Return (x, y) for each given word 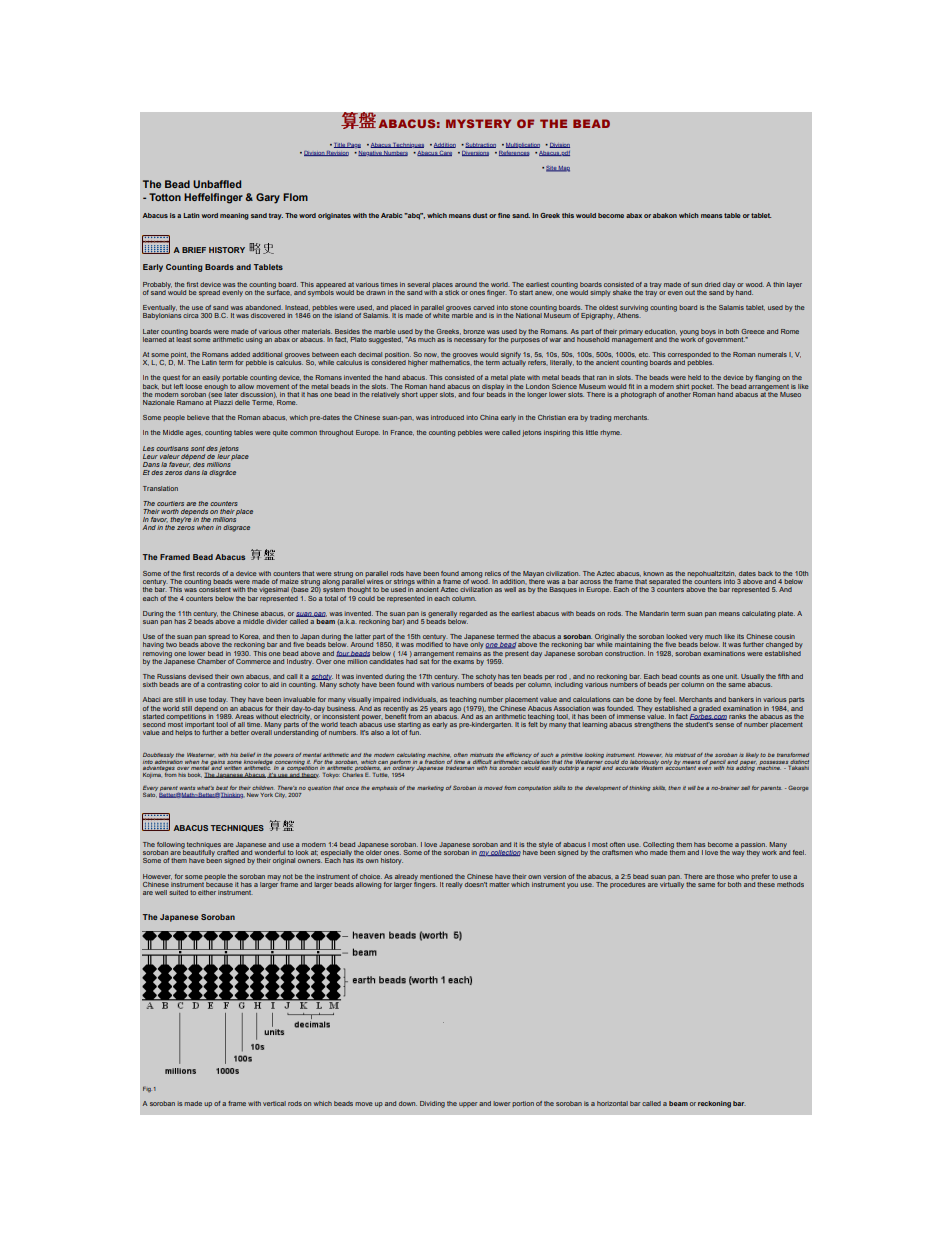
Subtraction (479, 145)
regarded (473, 614)
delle (242, 402)
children (262, 788)
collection (505, 853)
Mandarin (654, 613)
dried (712, 284)
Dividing (432, 1104)
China (489, 417)
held (694, 377)
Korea (250, 637)
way (738, 854)
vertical (274, 1103)
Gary (268, 198)
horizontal (612, 1103)
